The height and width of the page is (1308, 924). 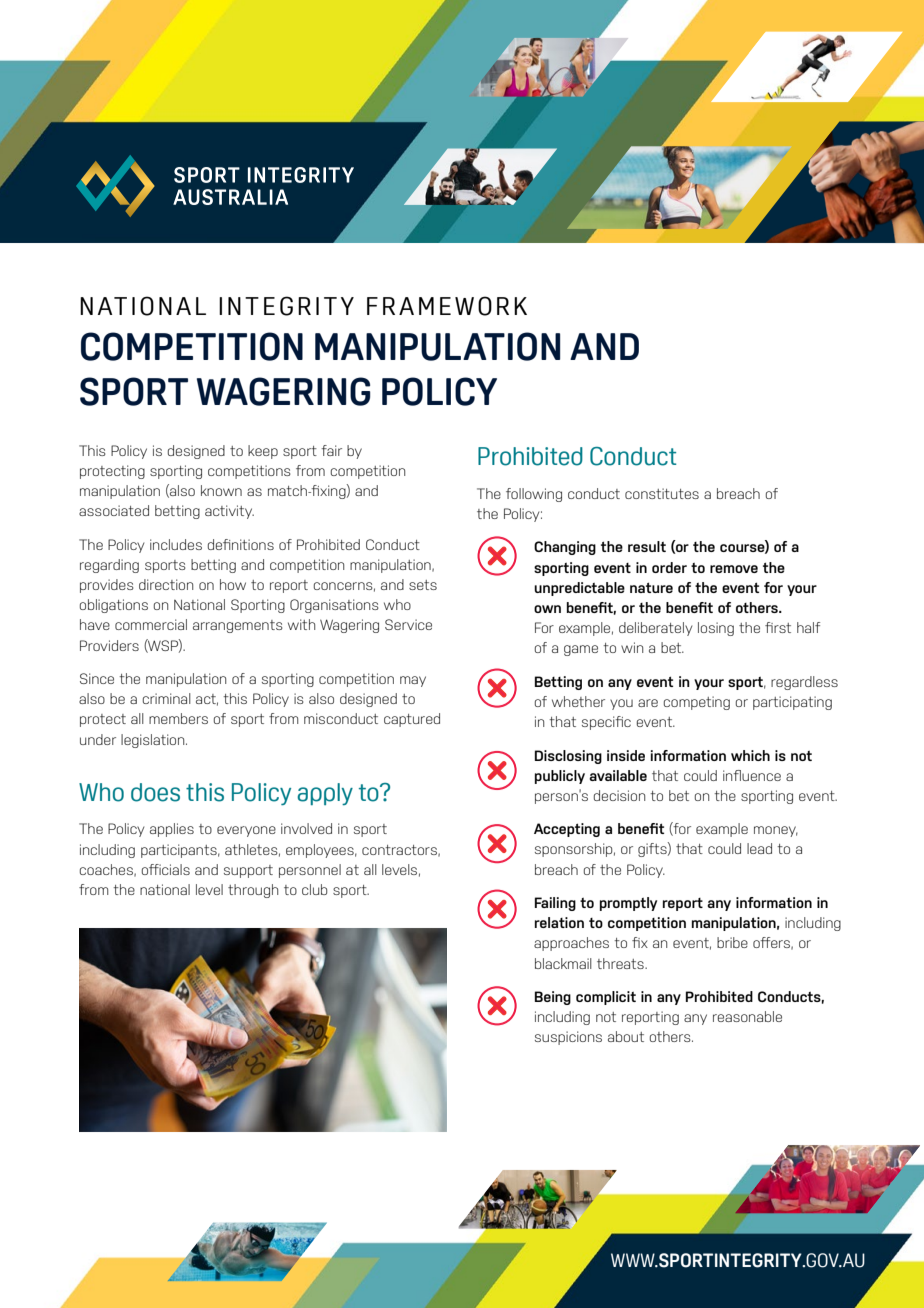 What do you see at coordinates (412, 720) in the page?
I see `captured` at bounding box center [412, 720].
